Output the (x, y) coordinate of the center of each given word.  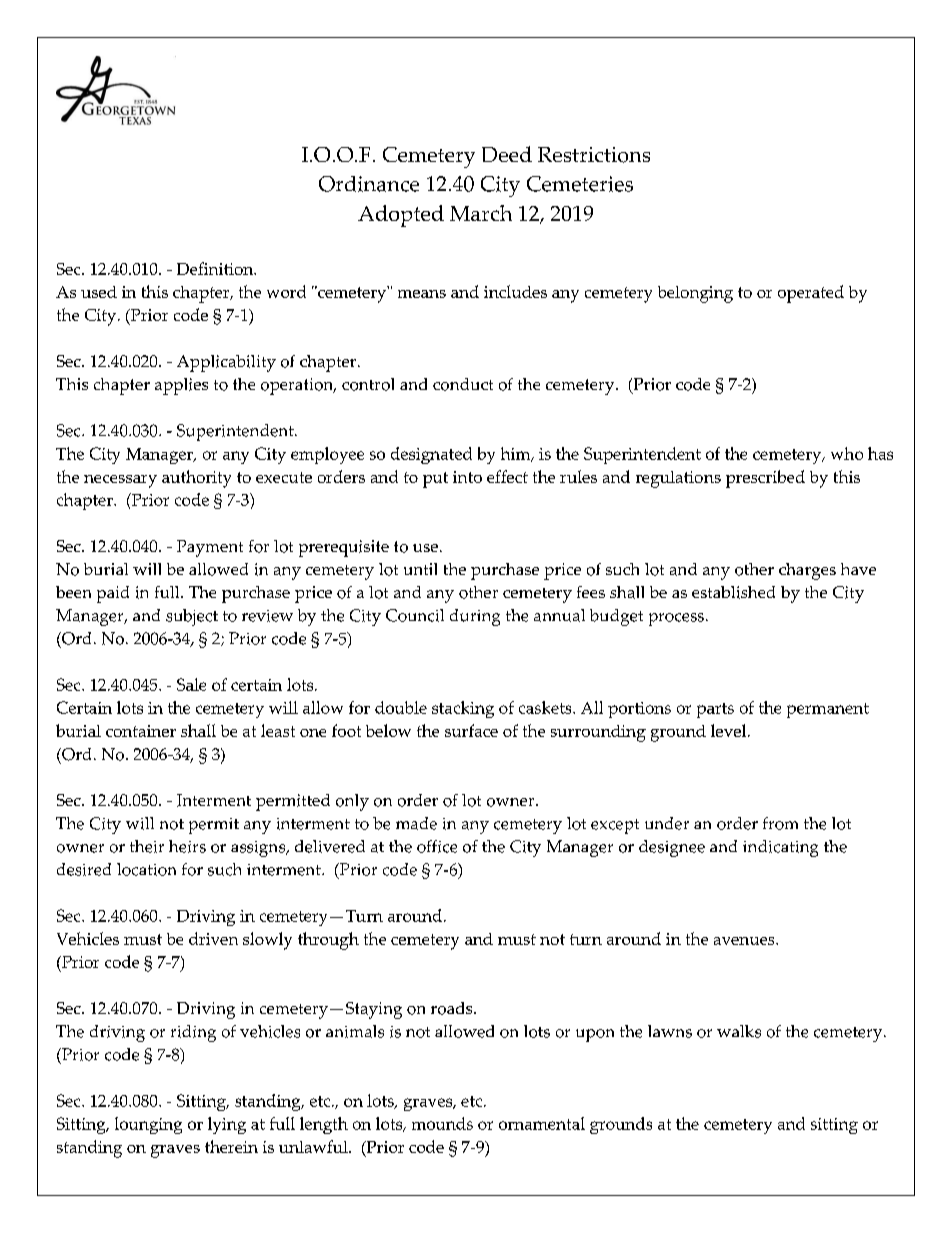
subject (192, 617)
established (733, 592)
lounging (148, 1125)
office (437, 846)
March (481, 213)
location (146, 869)
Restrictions (594, 155)
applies (181, 386)
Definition (216, 268)
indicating (780, 848)
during (475, 617)
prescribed (765, 479)
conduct (463, 384)
